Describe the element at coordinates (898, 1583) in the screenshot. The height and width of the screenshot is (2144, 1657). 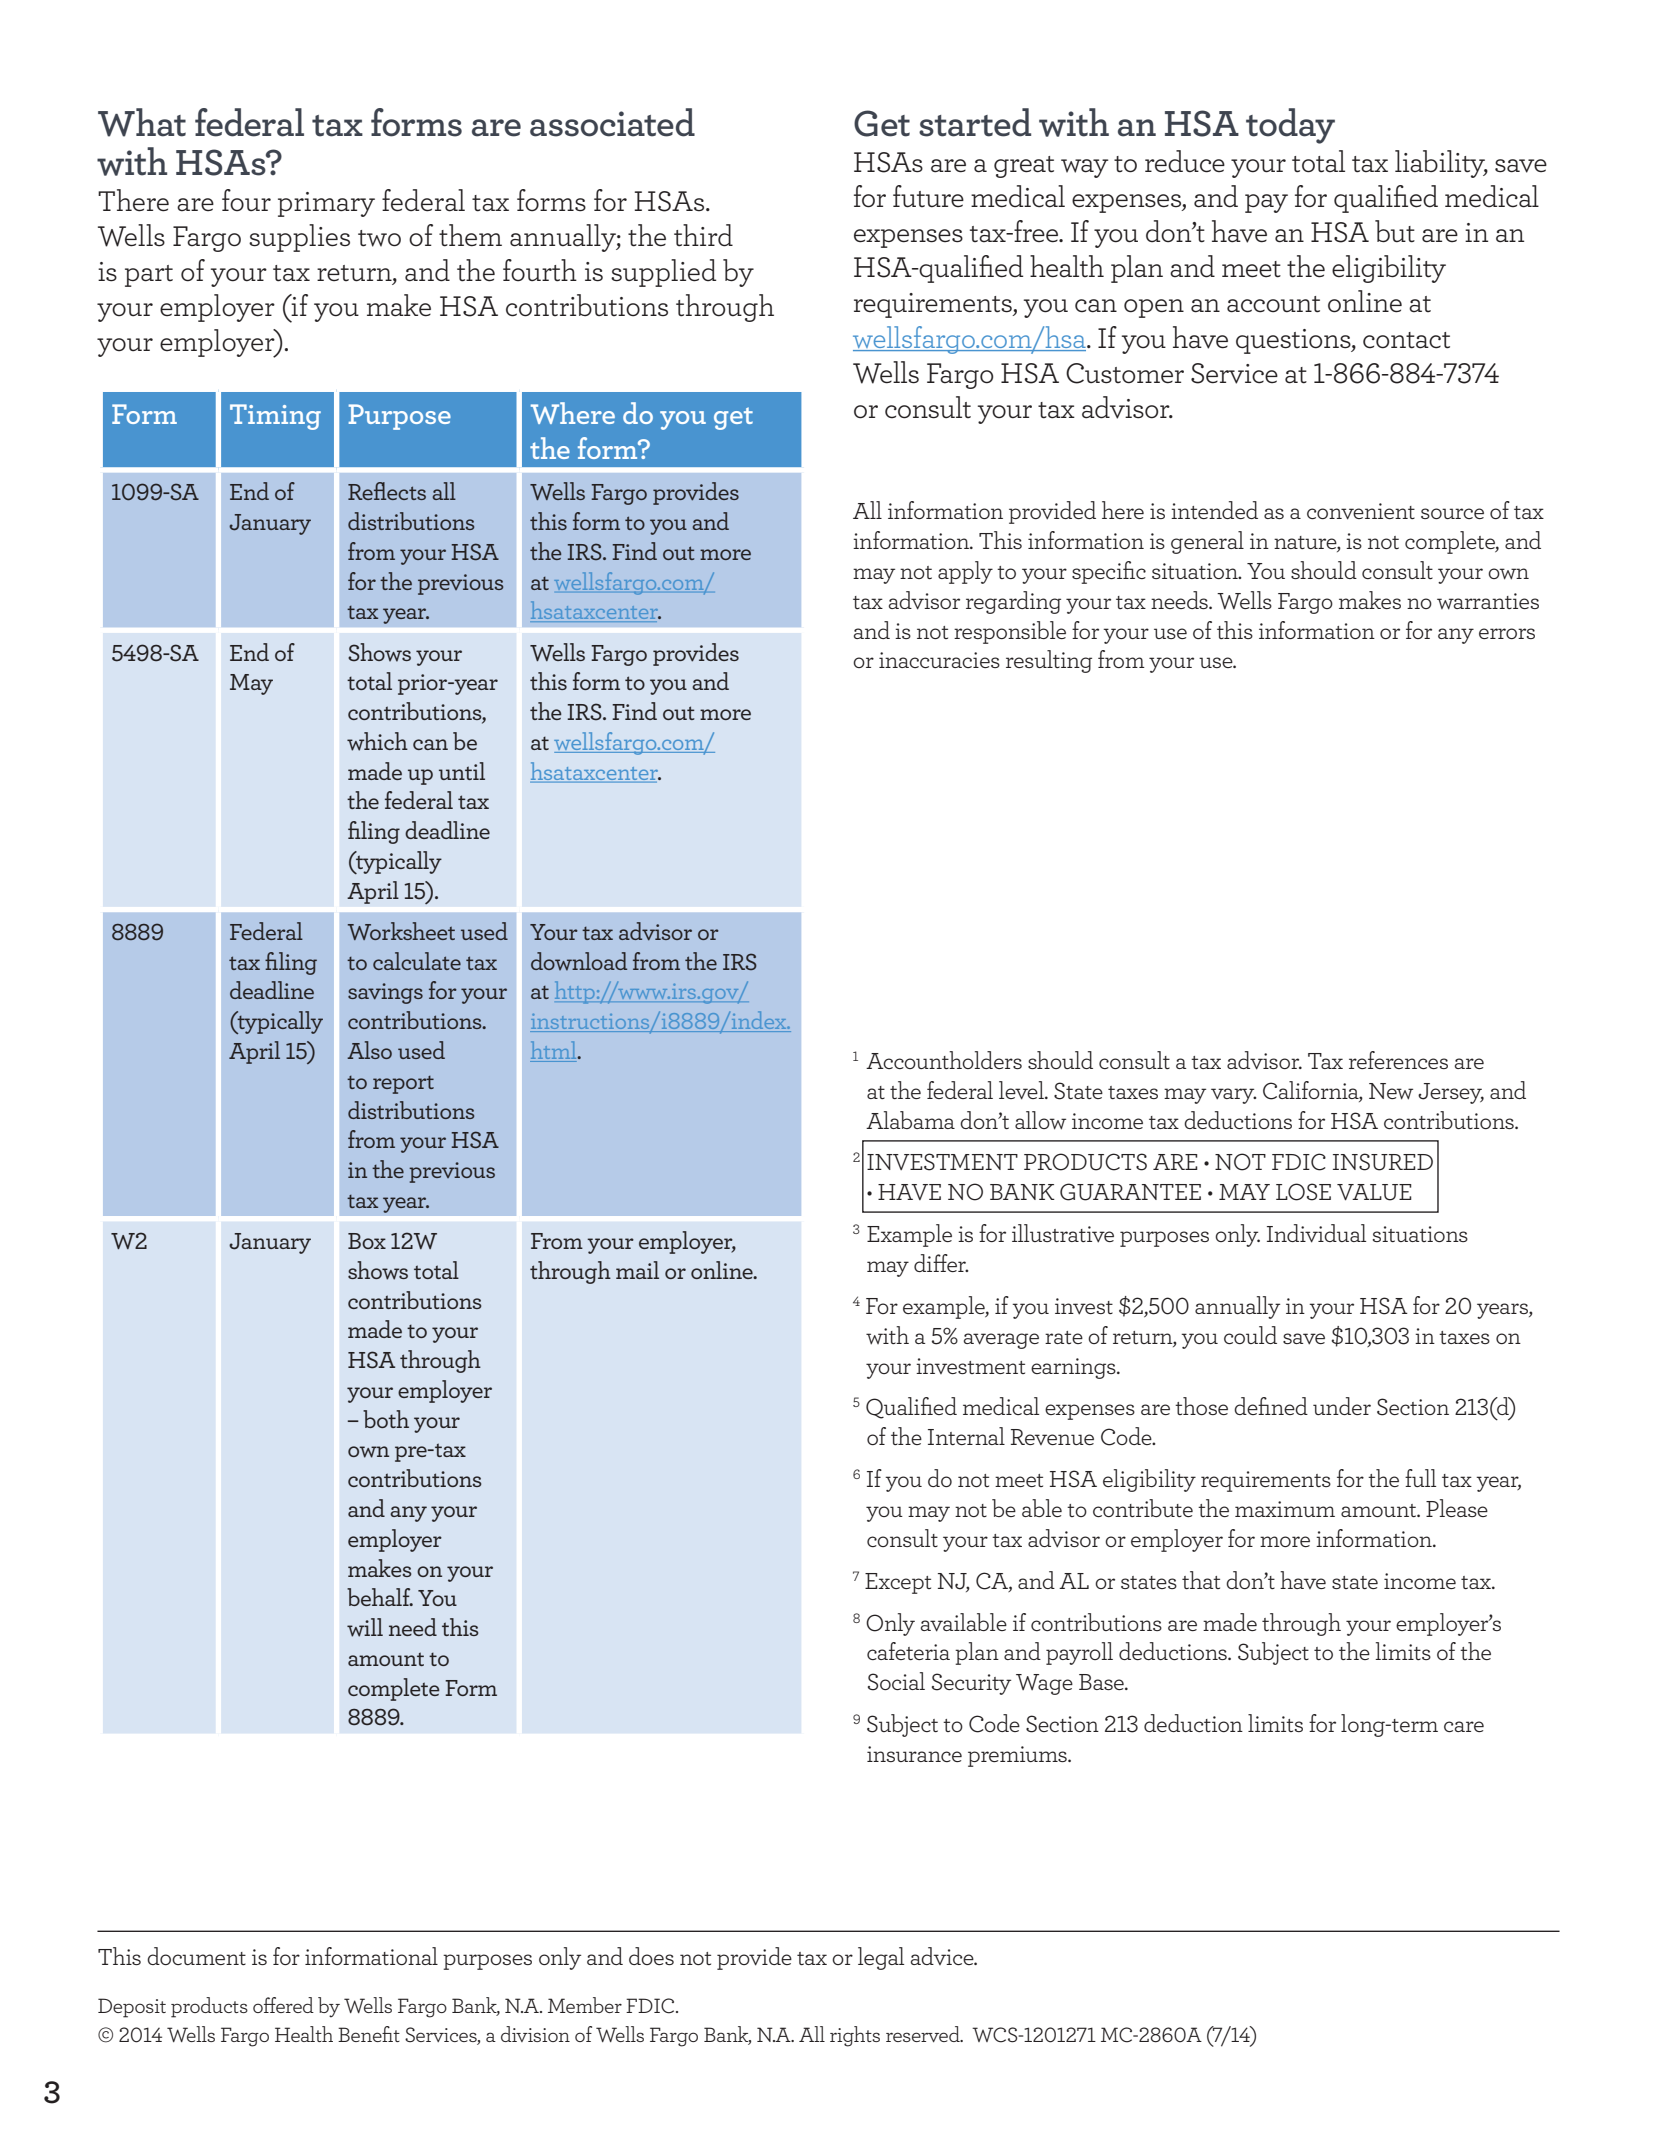
I see `Except` at that location.
